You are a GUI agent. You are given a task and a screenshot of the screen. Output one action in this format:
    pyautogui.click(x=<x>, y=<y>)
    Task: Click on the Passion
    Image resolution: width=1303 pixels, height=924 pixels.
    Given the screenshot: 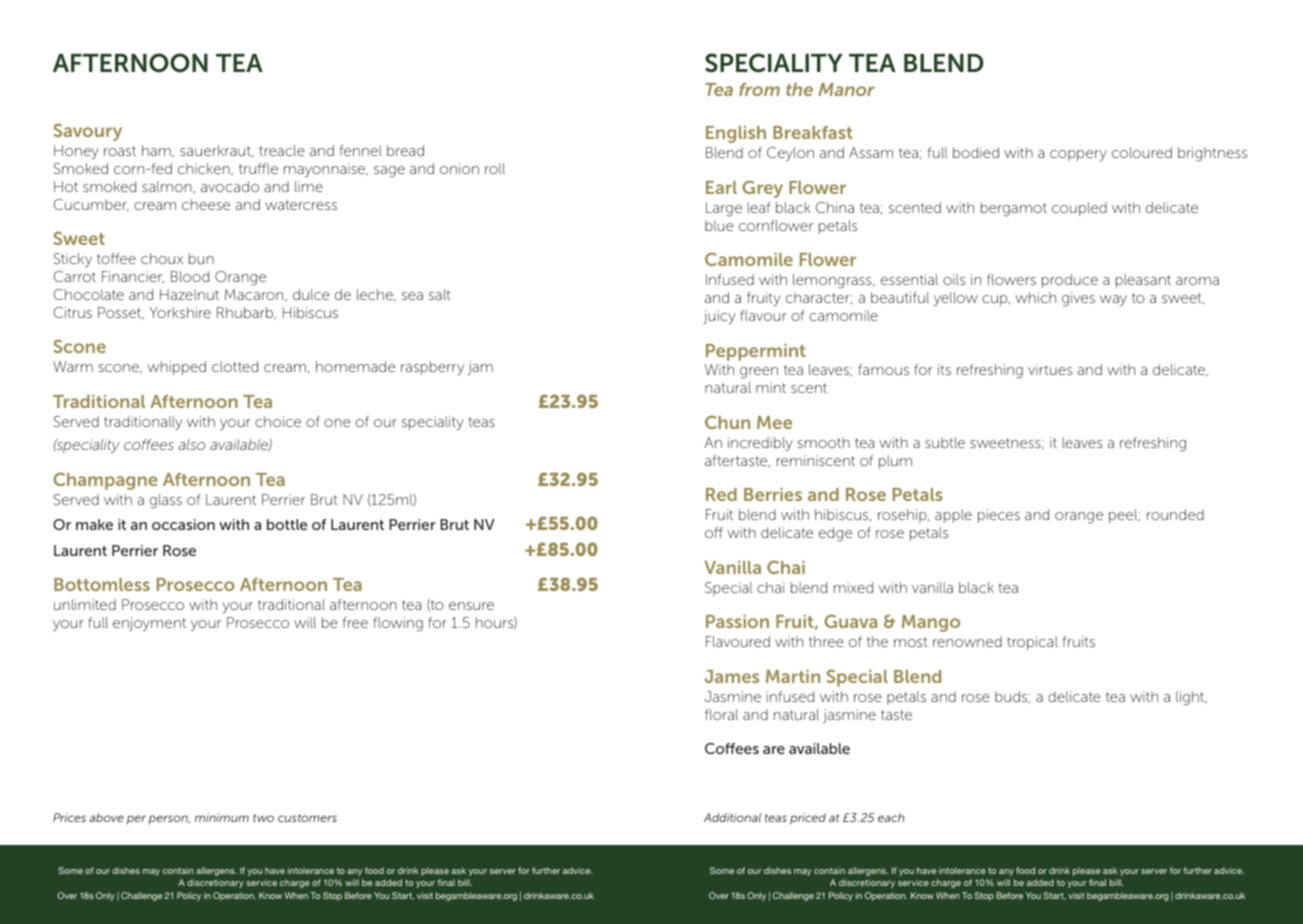 What is the action you would take?
    pyautogui.click(x=737, y=621)
